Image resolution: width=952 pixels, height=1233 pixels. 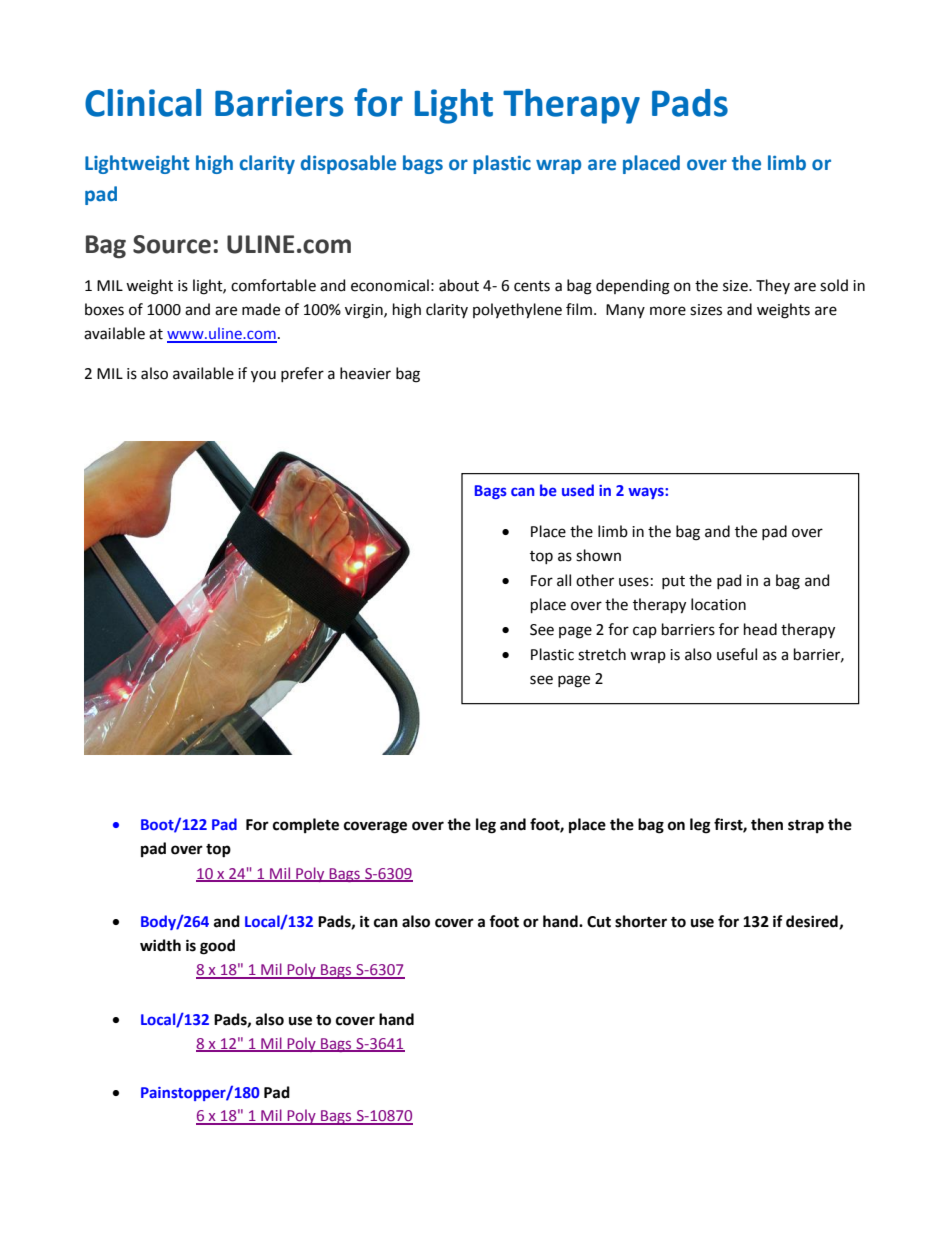 What do you see at coordinates (261, 309) in the page?
I see `made` at bounding box center [261, 309].
